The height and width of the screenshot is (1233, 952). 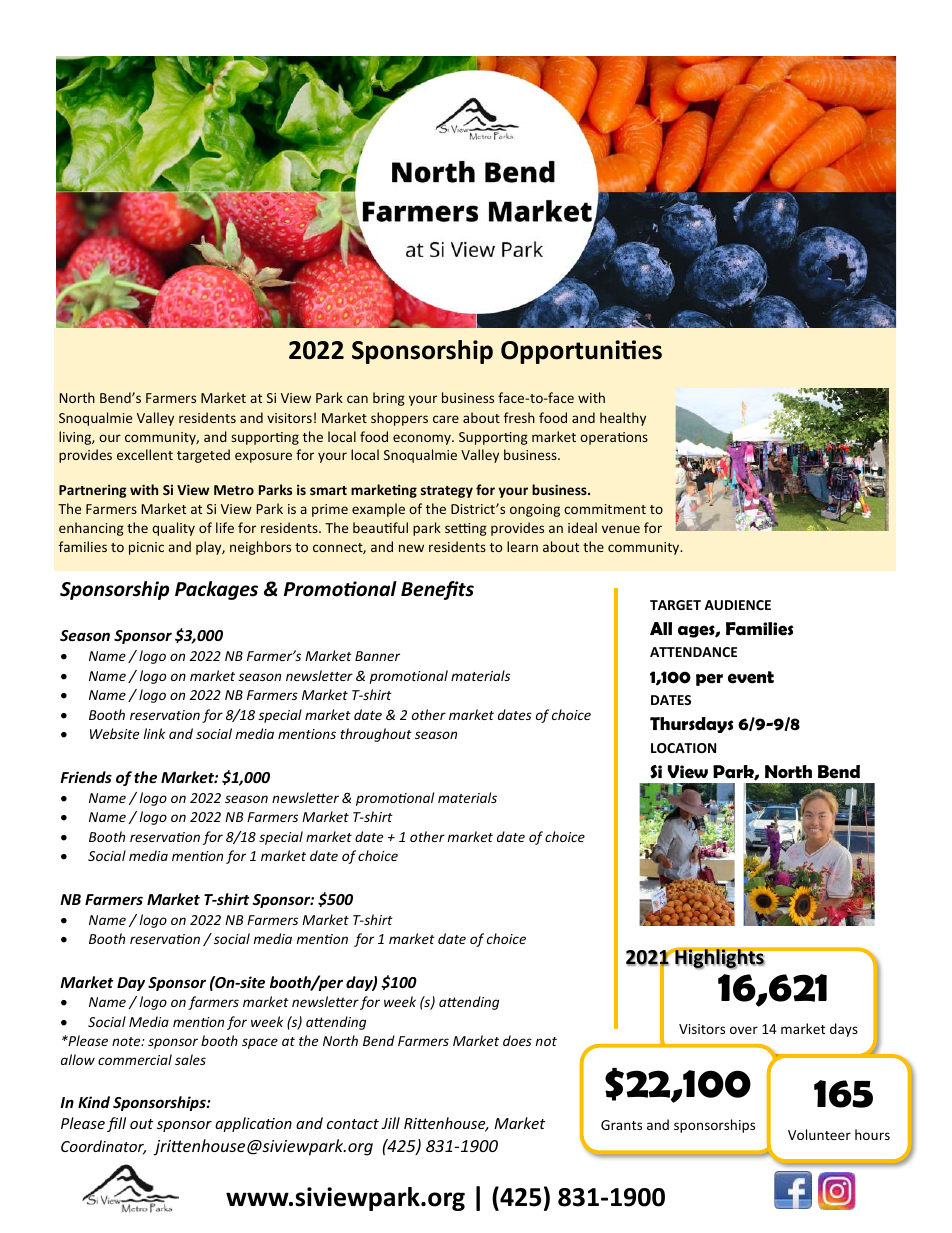 What do you see at coordinates (737, 605) in the screenshot?
I see `AUDIENCE` at bounding box center [737, 605].
